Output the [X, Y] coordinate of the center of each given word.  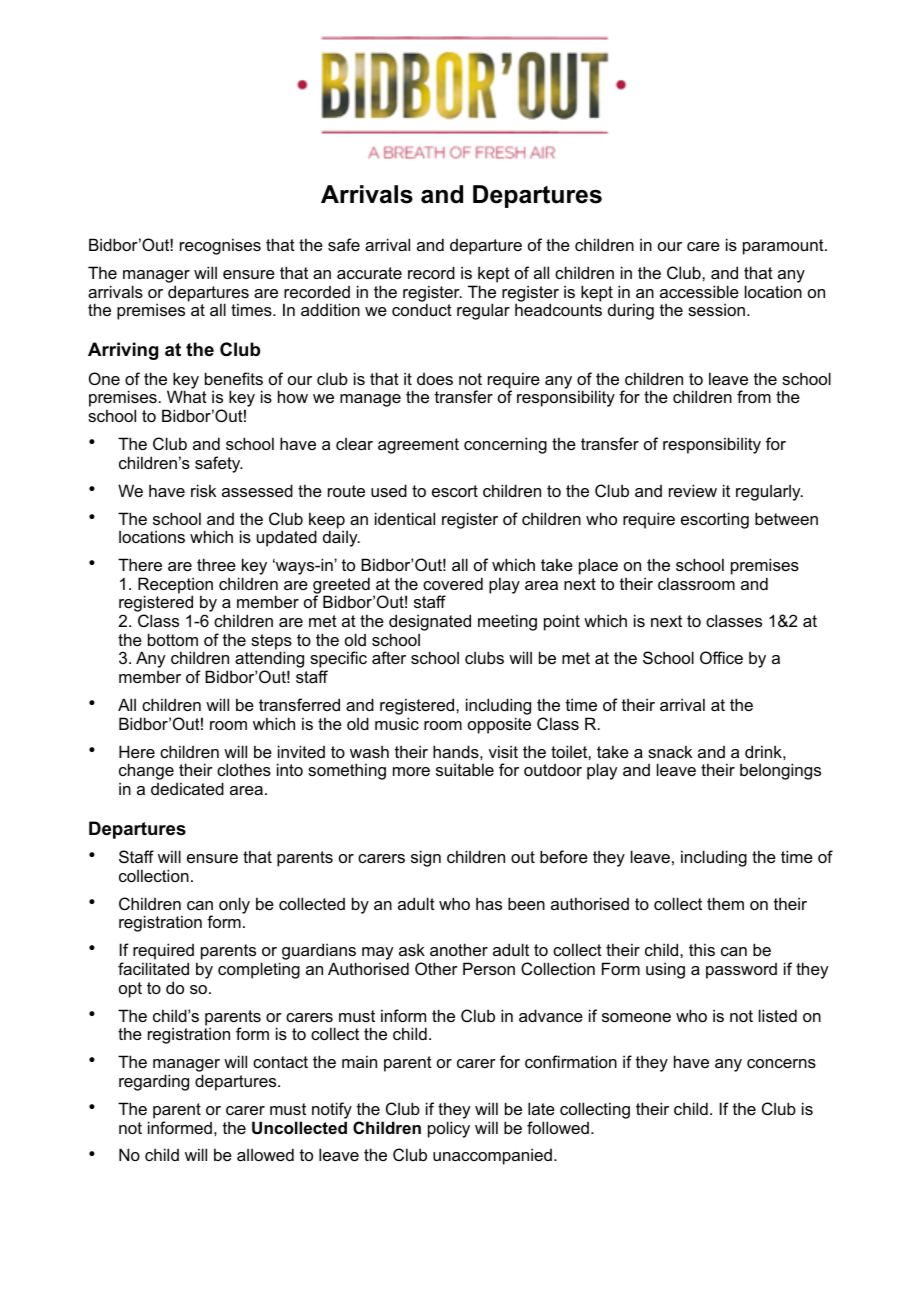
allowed [265, 1154]
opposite [499, 725]
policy [449, 1129]
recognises [220, 246]
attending [269, 661]
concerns [781, 1063]
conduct [422, 309]
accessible [699, 291]
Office [721, 657]
